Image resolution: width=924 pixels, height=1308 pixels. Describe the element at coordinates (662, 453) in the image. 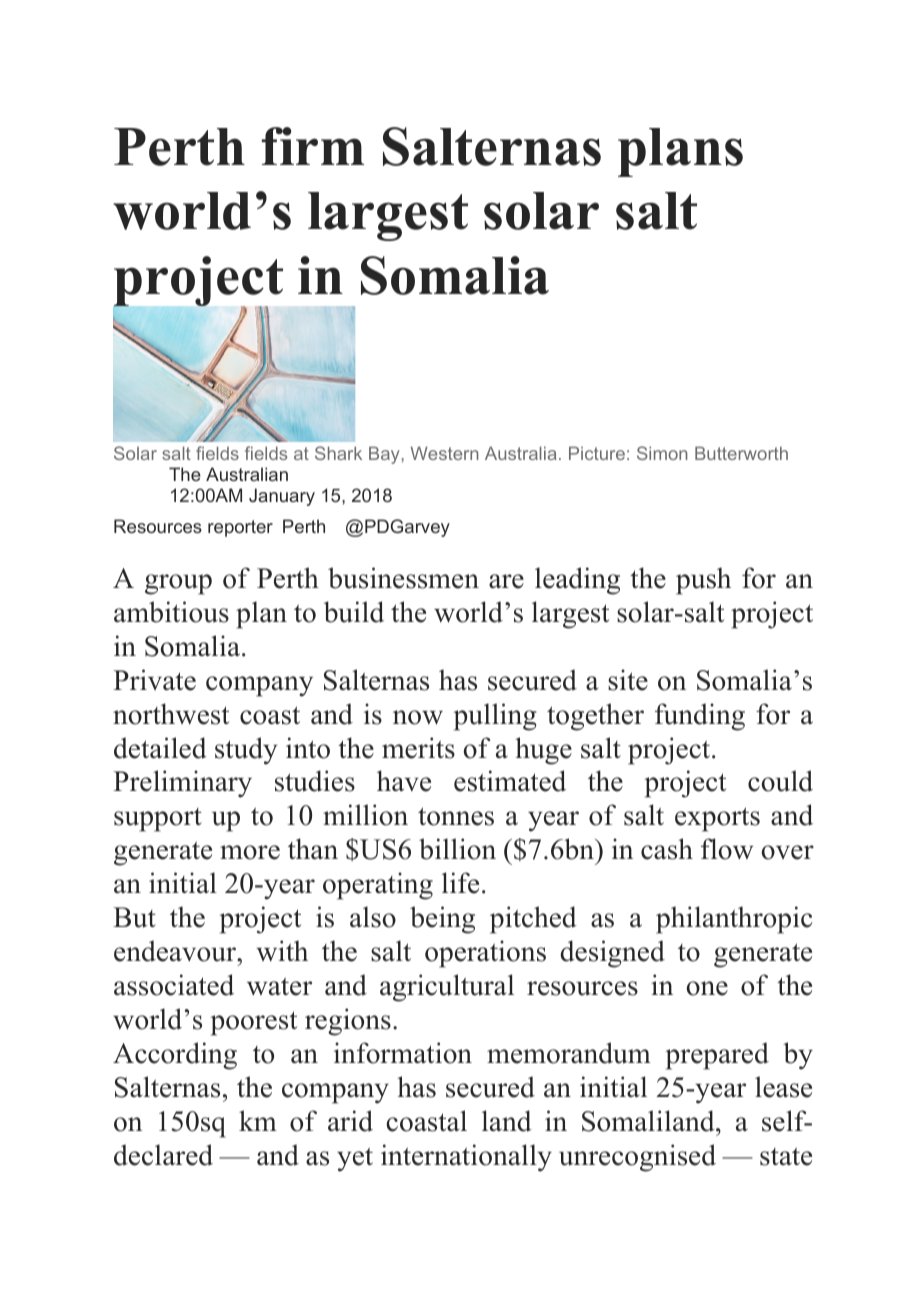

I see `Simon` at that location.
